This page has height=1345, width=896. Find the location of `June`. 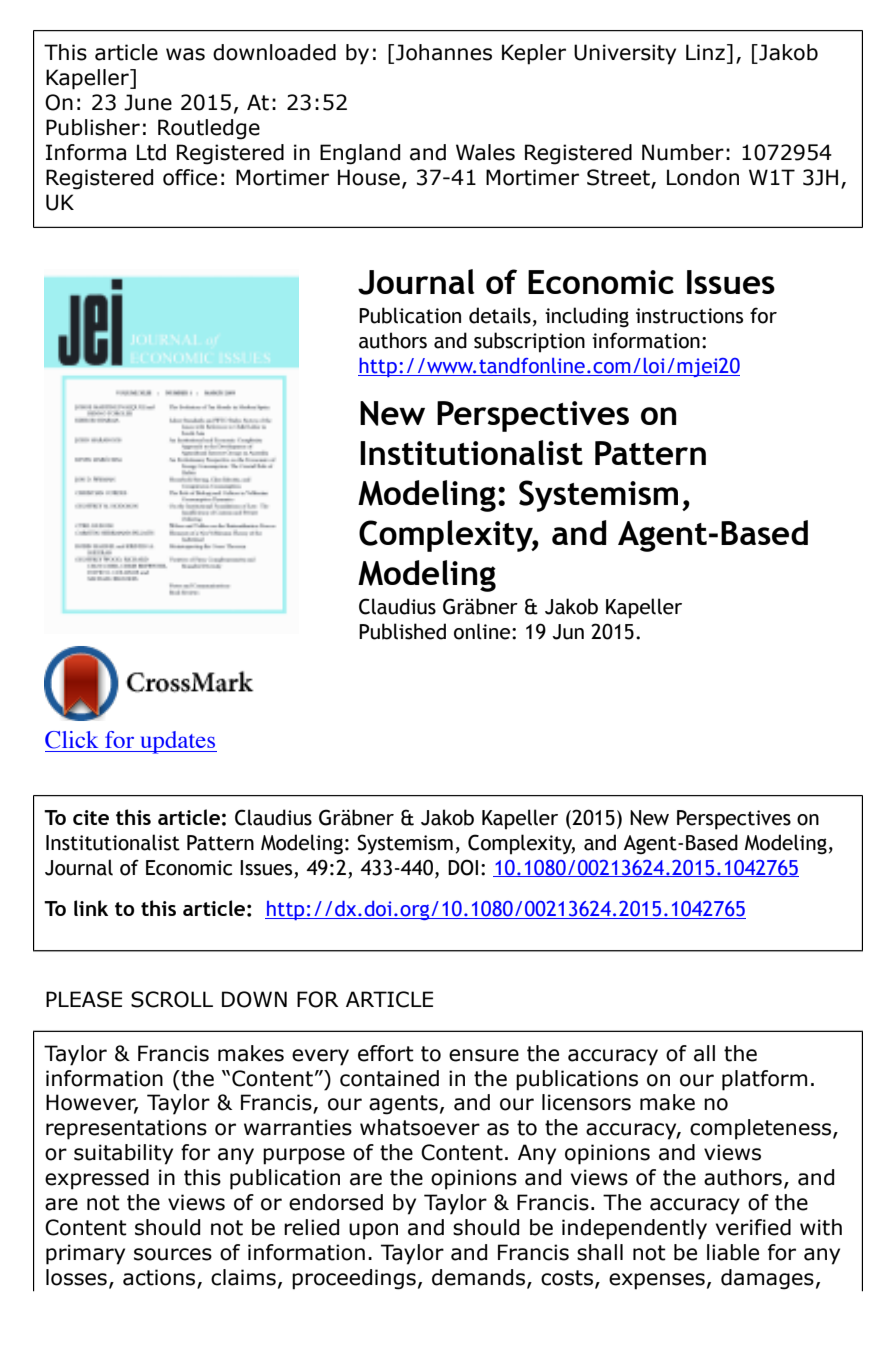

June is located at coordinates (148, 102).
